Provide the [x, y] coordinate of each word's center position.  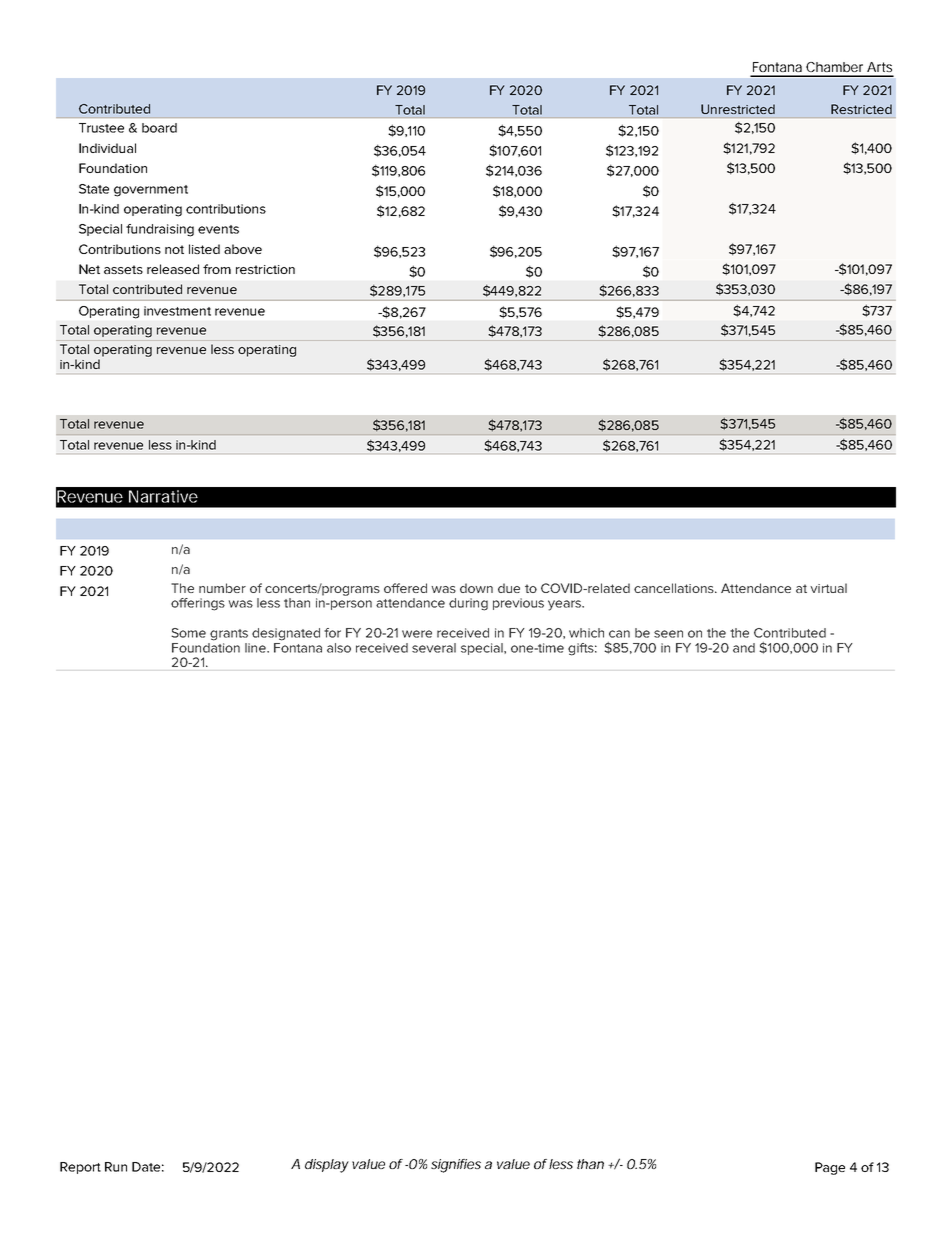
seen [668, 634]
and [744, 648]
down [476, 588]
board [159, 128]
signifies [456, 1166]
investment [177, 311]
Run [116, 1167]
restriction [265, 269]
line [256, 648]
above [243, 249]
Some [188, 633]
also [339, 648]
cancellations [675, 588]
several [434, 648]
